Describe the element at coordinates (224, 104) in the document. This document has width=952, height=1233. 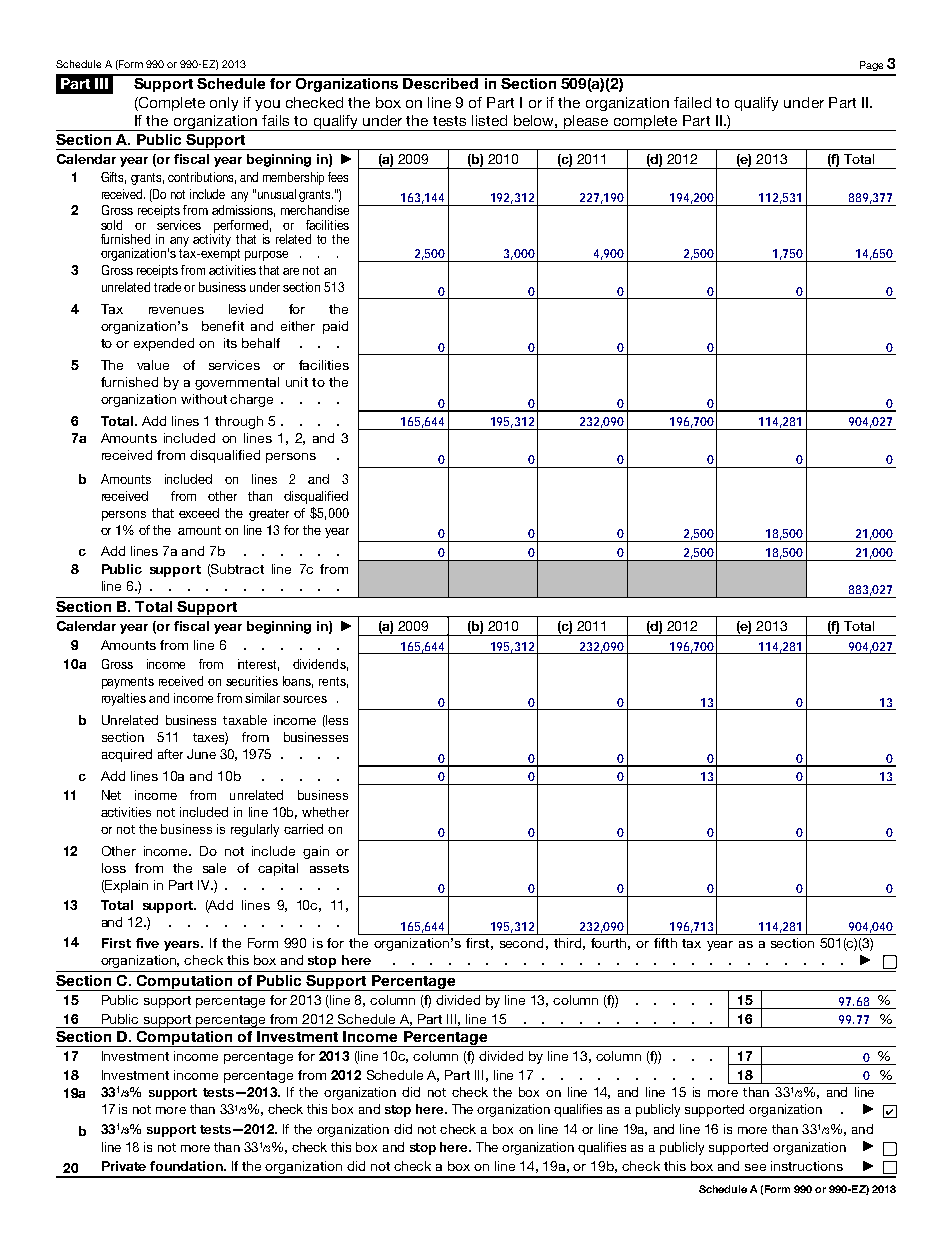
I see `only` at that location.
